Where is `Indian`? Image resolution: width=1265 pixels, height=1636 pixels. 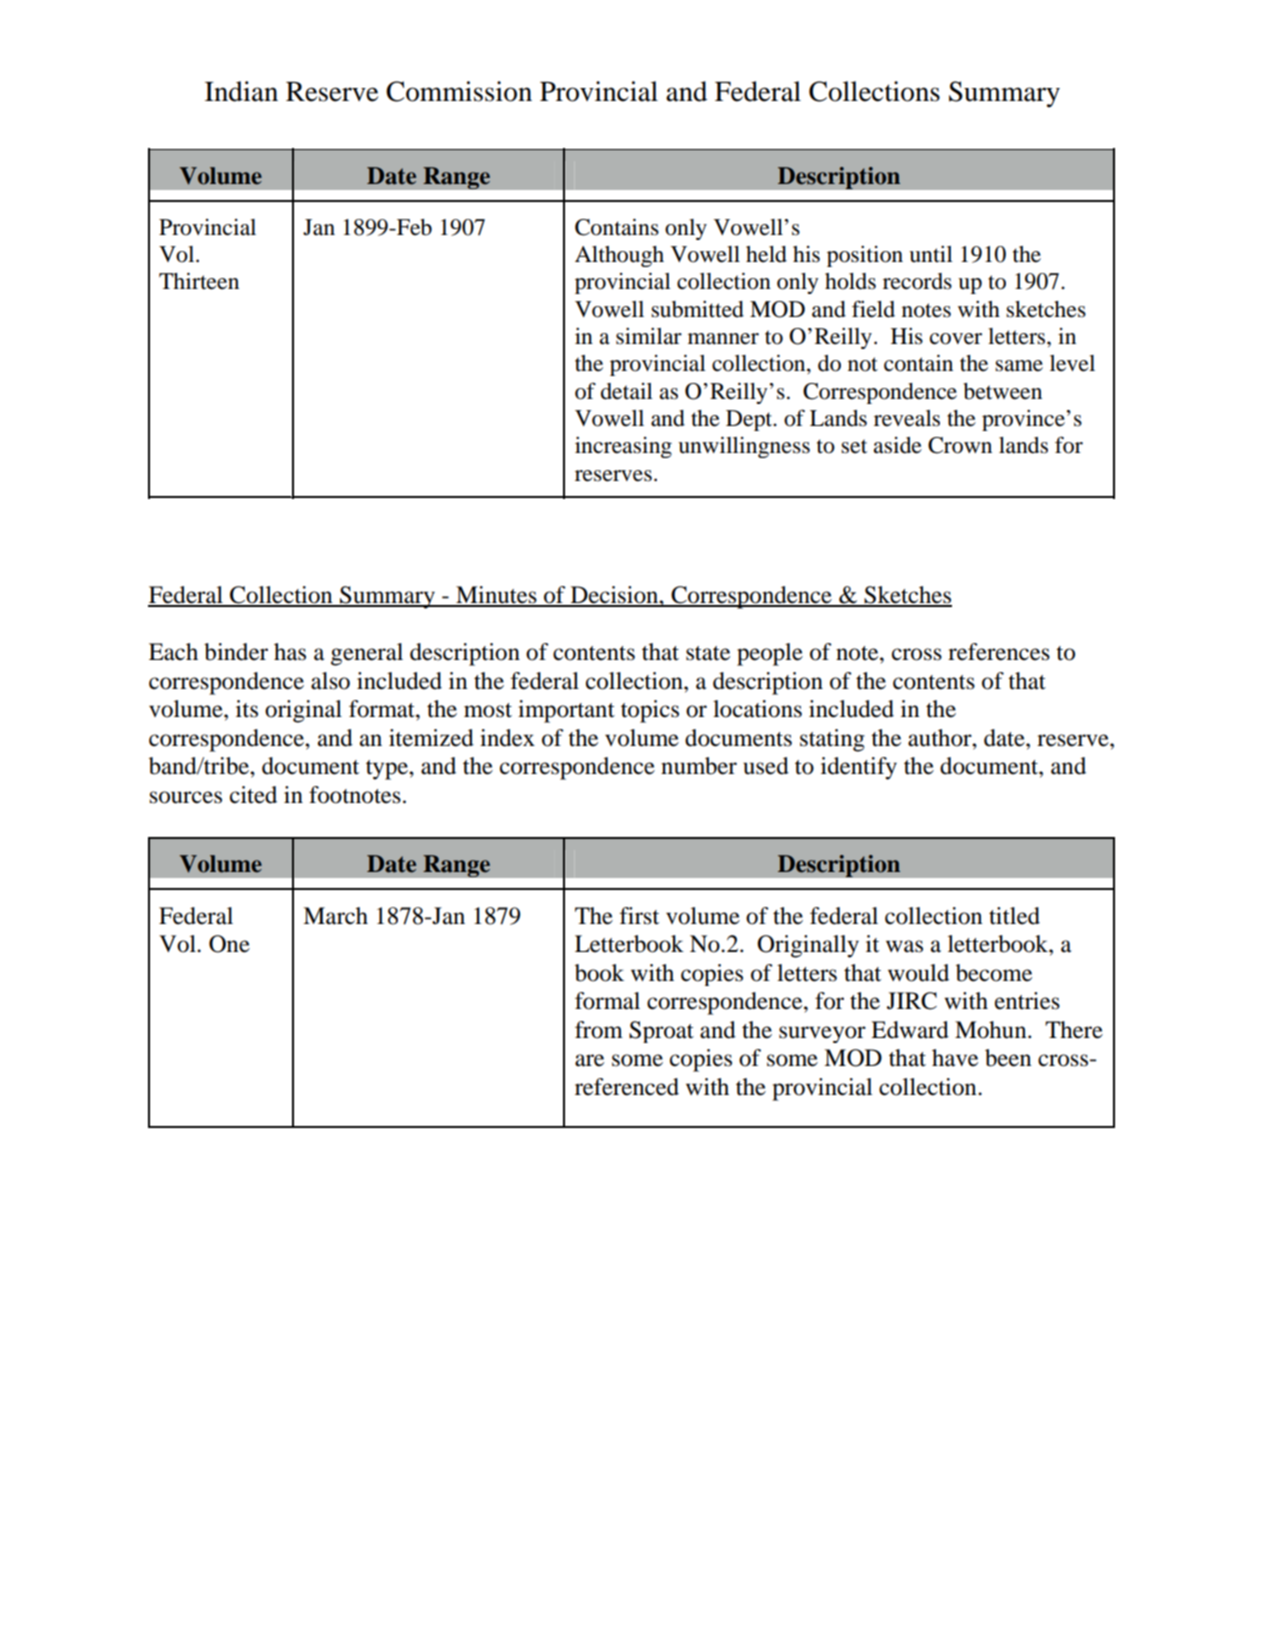
Indian is located at coordinates (241, 91).
